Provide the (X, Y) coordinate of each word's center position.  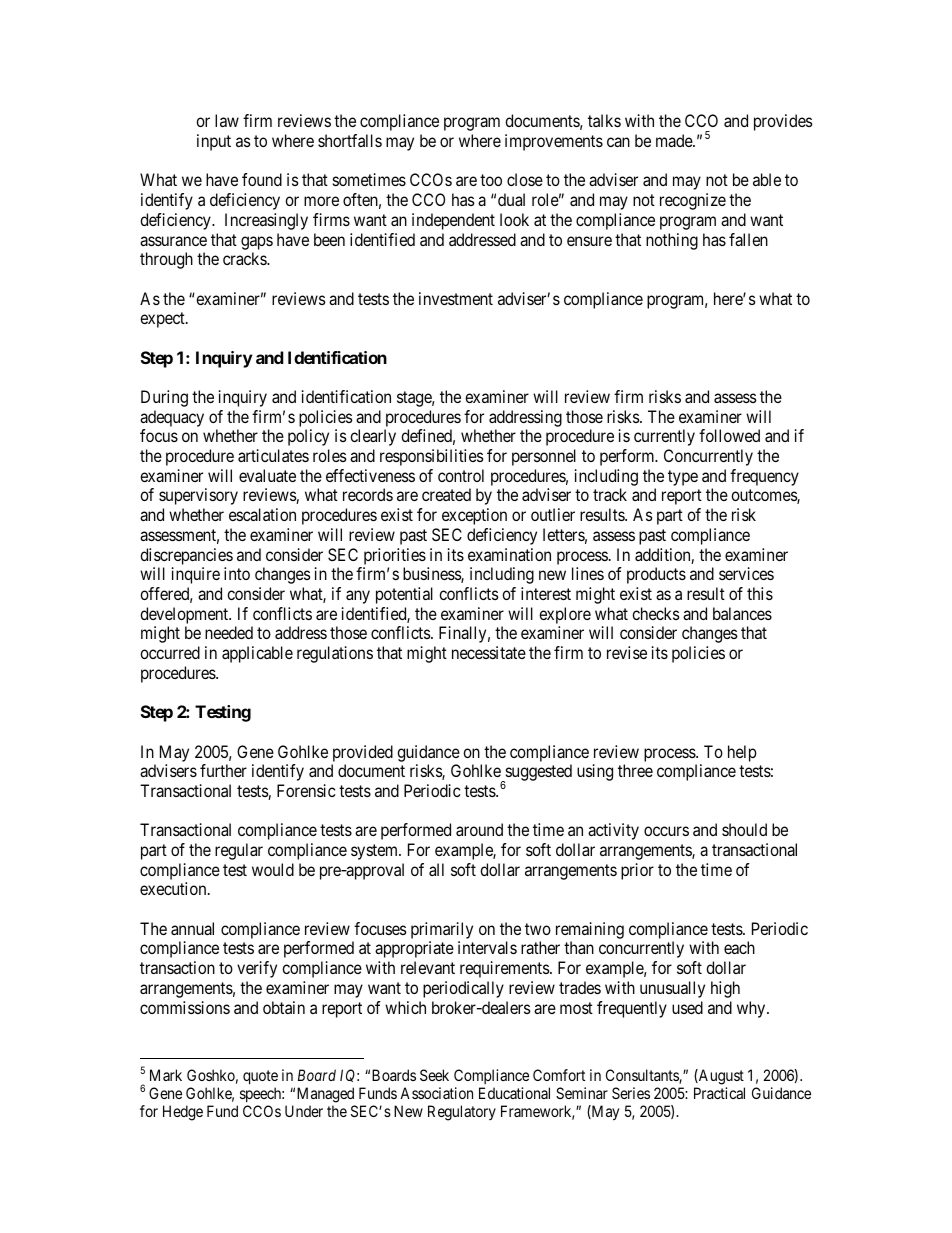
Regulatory (462, 1113)
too (491, 180)
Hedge (183, 1113)
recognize (693, 201)
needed (229, 632)
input (214, 142)
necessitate (489, 652)
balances (742, 613)
